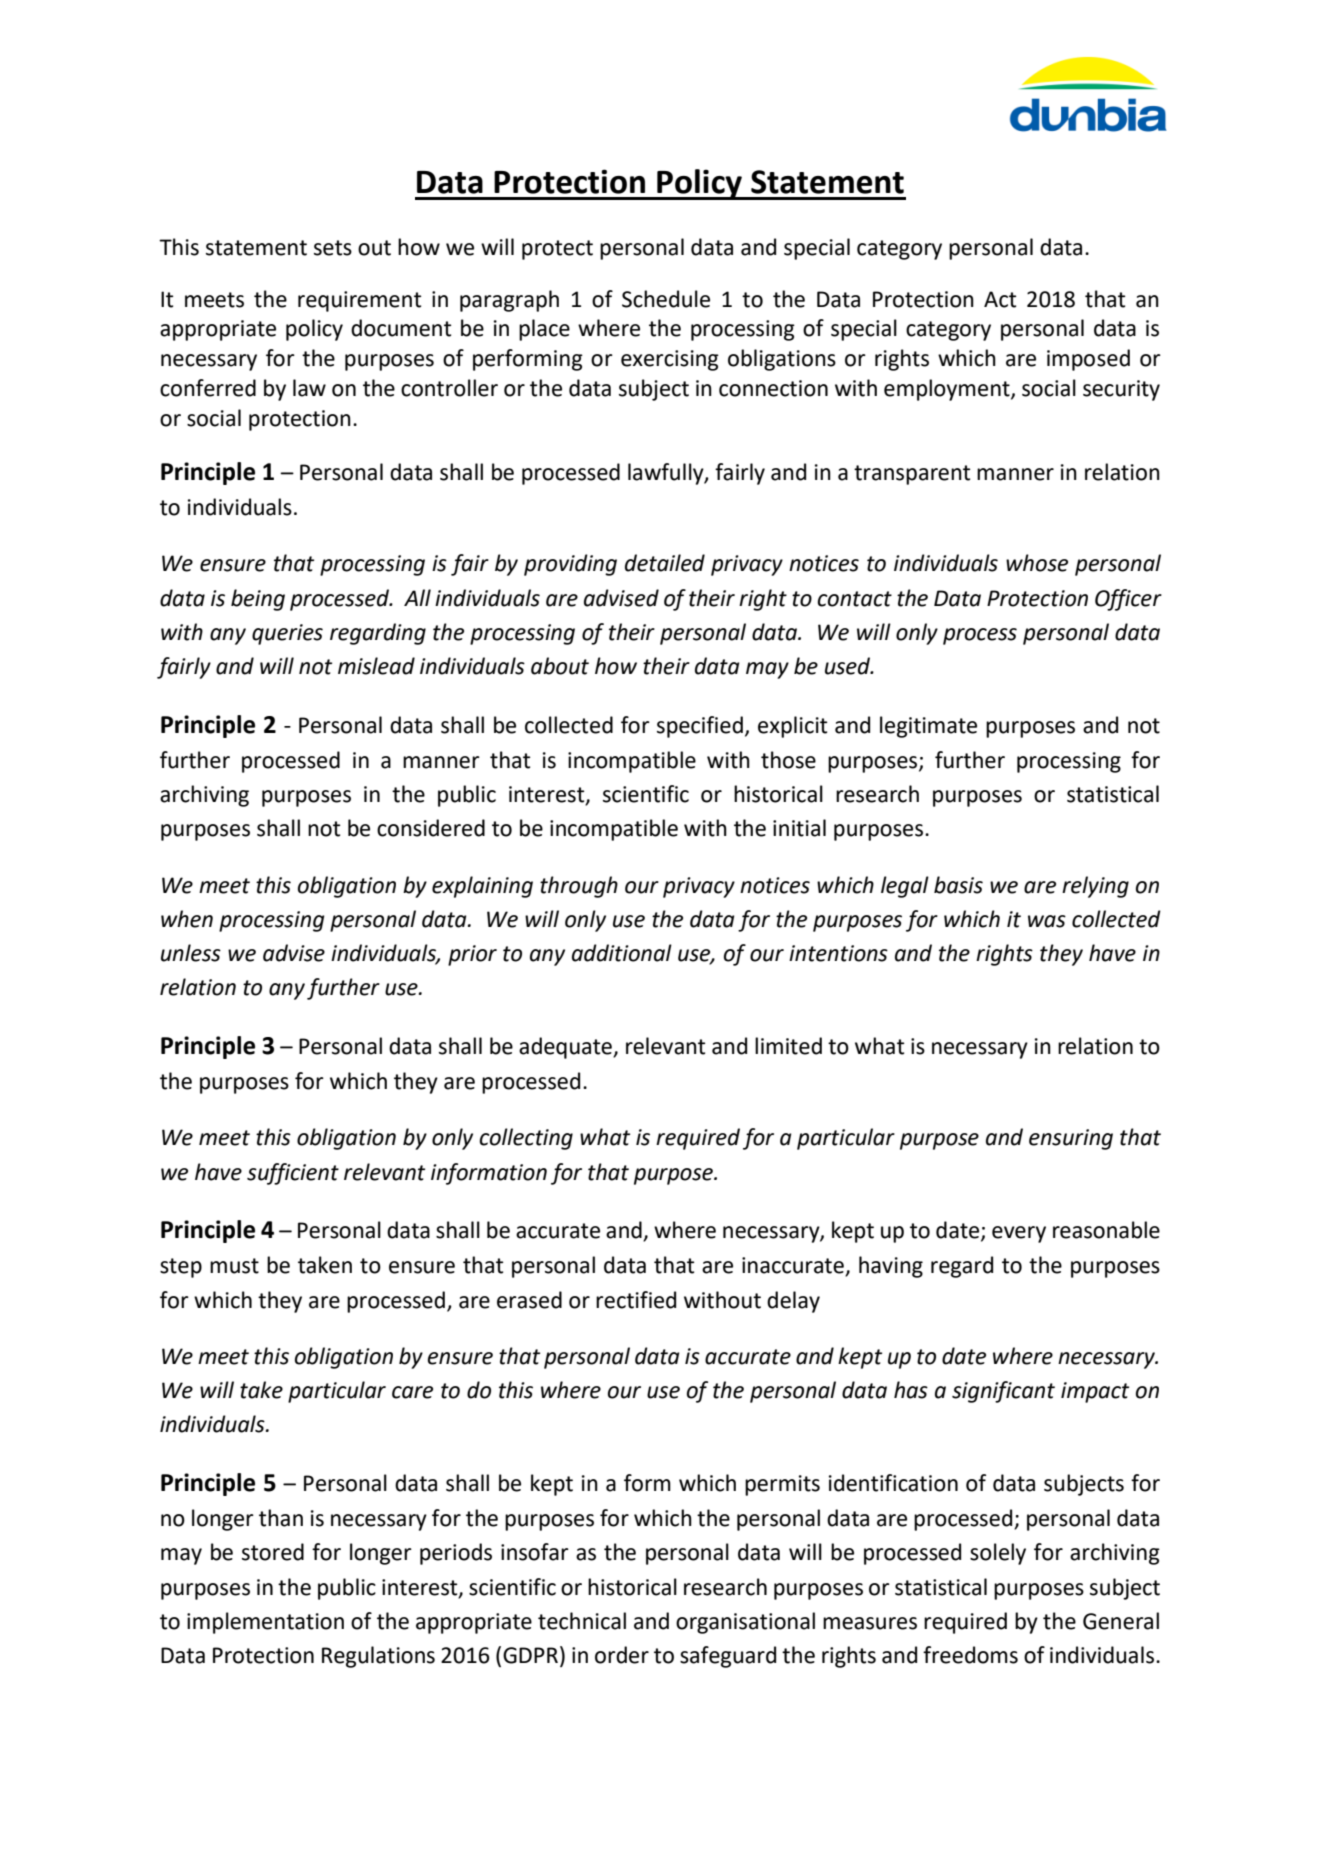  What do you see at coordinates (1019, 1234) in the page?
I see `every` at bounding box center [1019, 1234].
